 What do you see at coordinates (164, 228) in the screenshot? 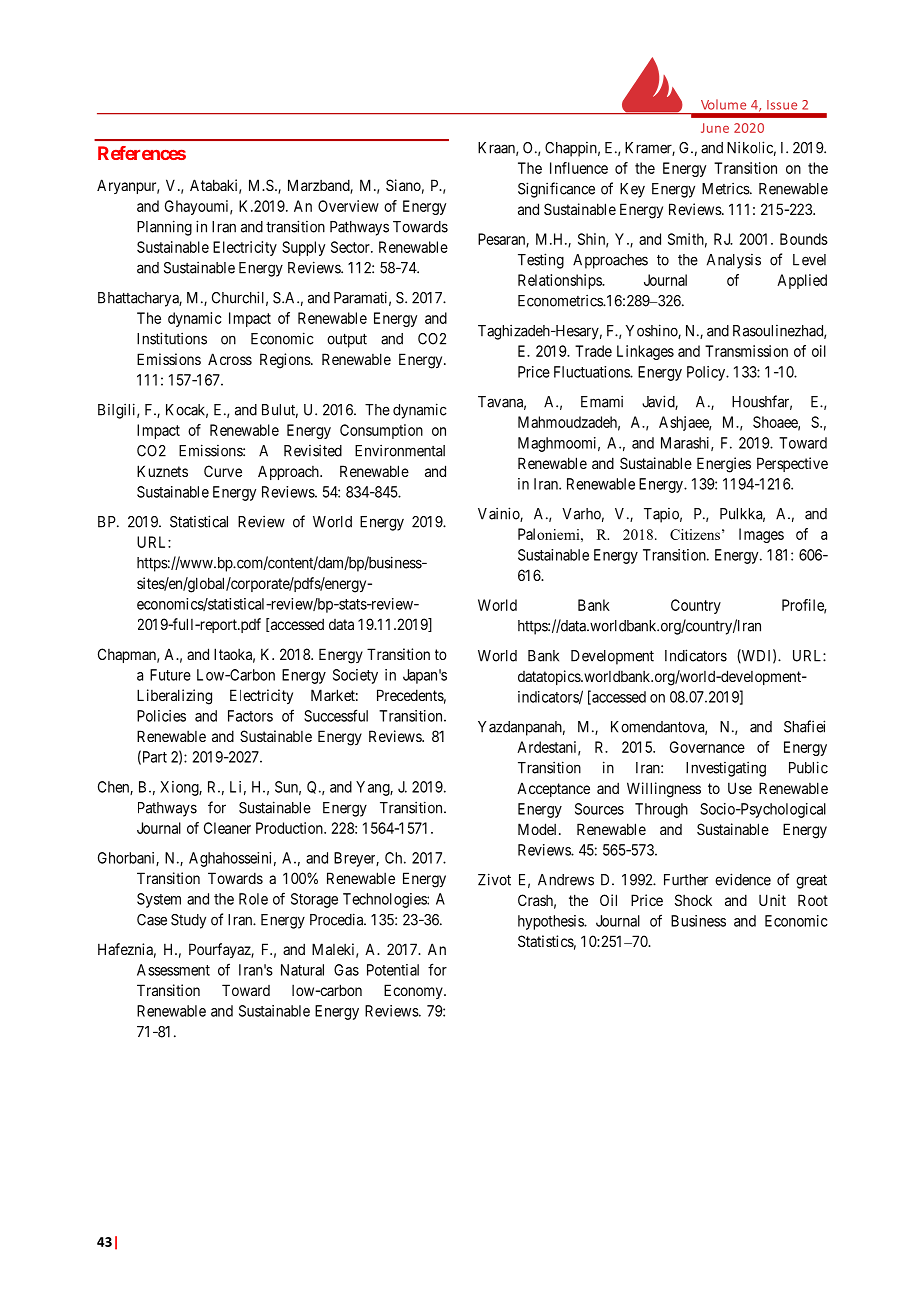
I see `Planning` at bounding box center [164, 228].
